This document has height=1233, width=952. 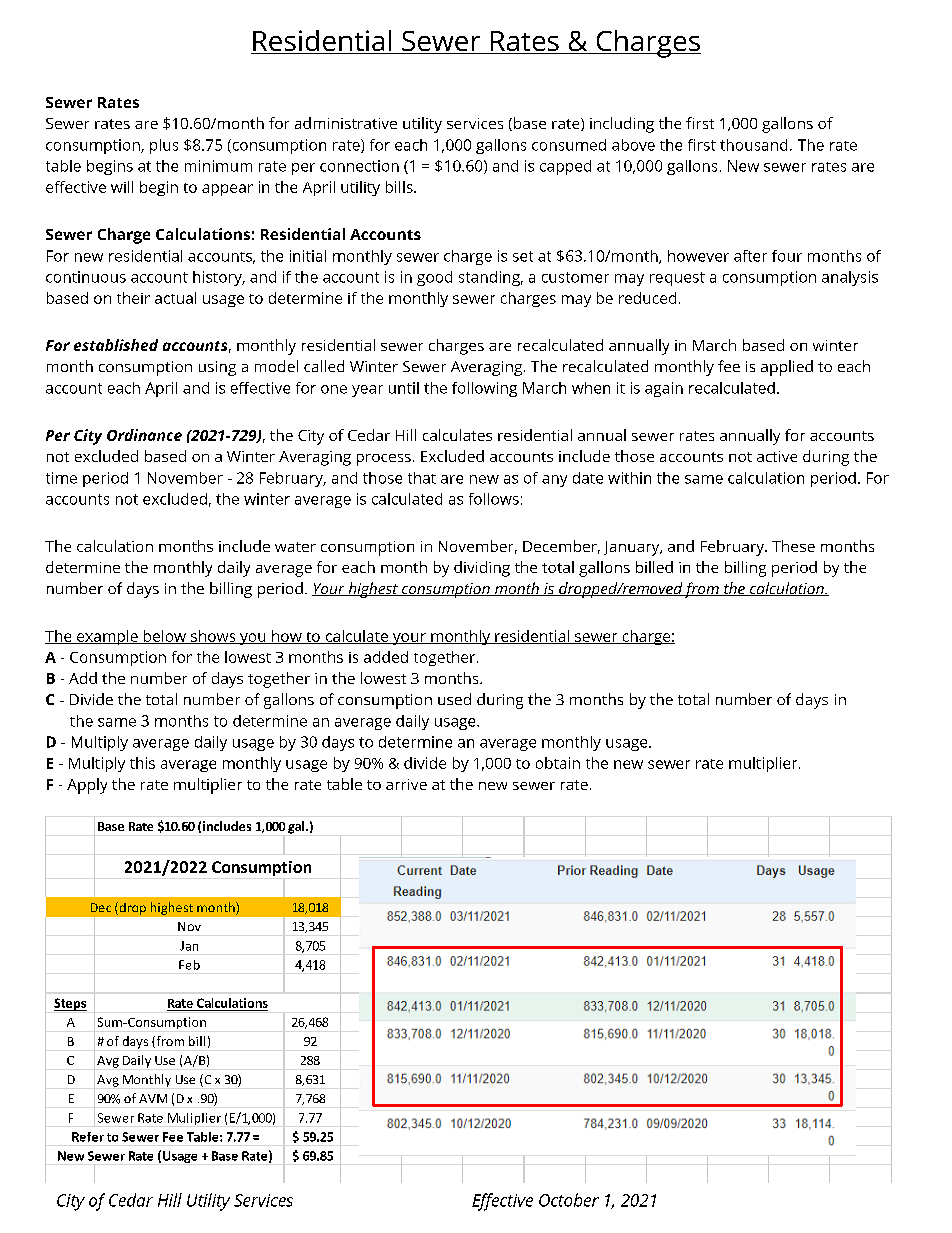 I want to click on thousand, so click(x=753, y=145).
